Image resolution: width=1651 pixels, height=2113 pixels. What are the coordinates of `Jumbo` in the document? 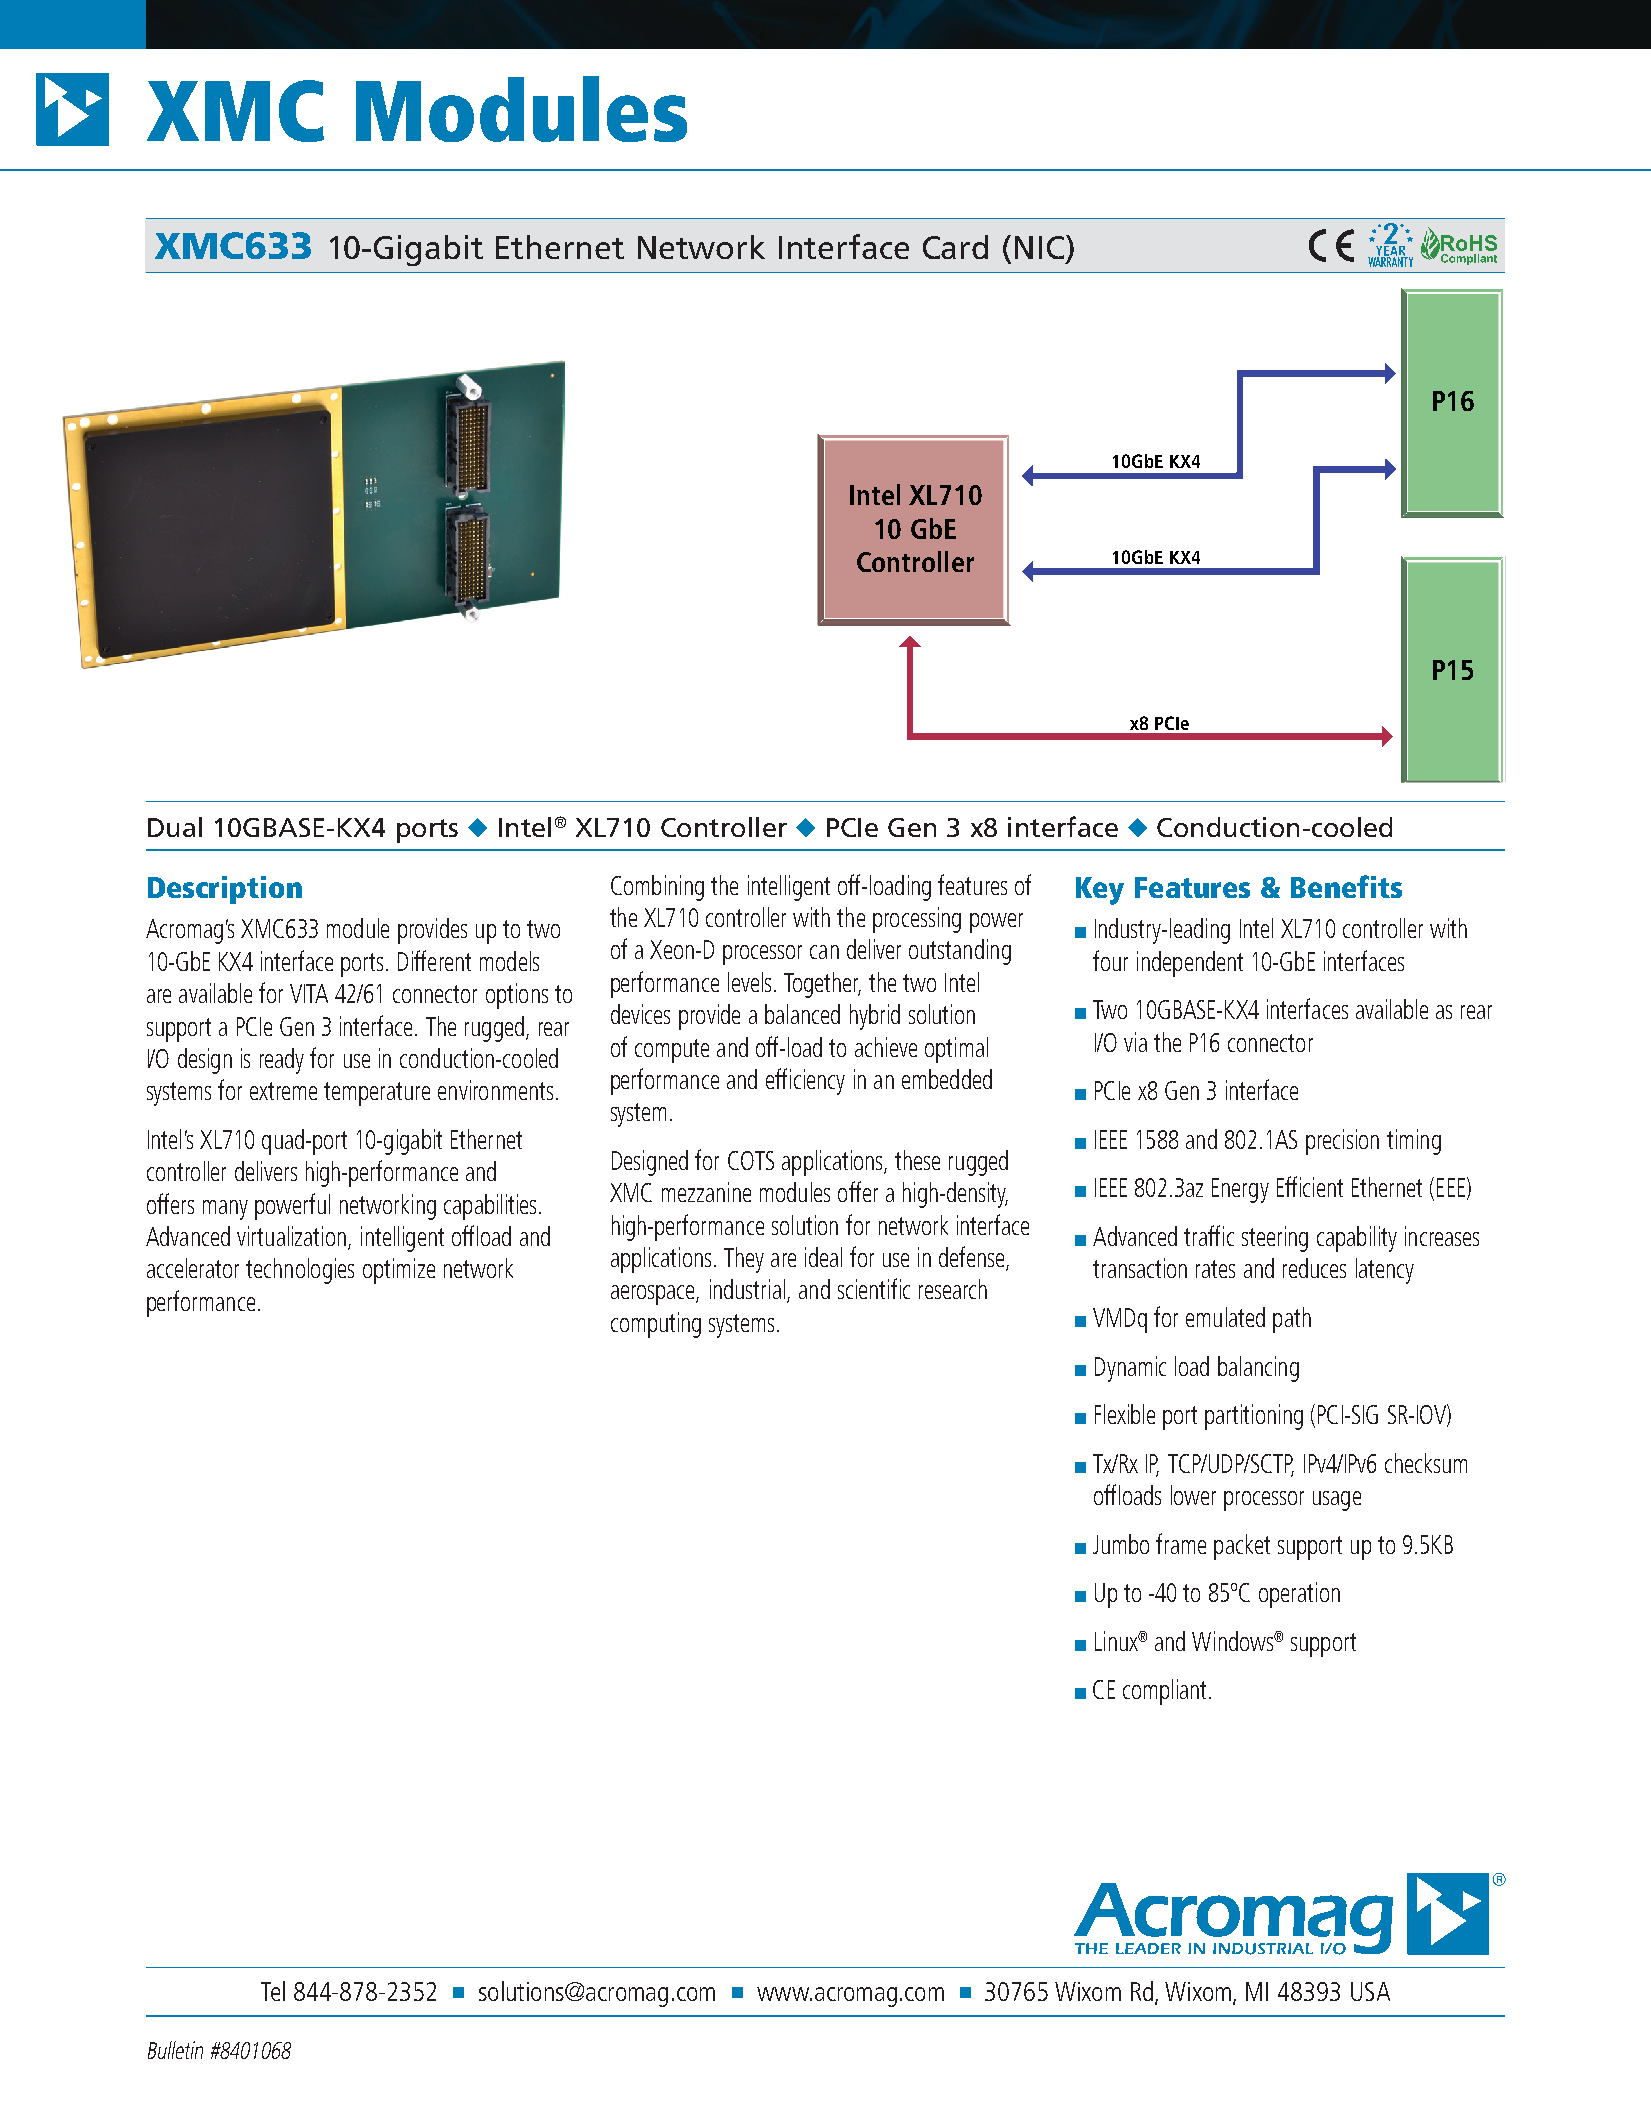 It's located at (1121, 1544).
